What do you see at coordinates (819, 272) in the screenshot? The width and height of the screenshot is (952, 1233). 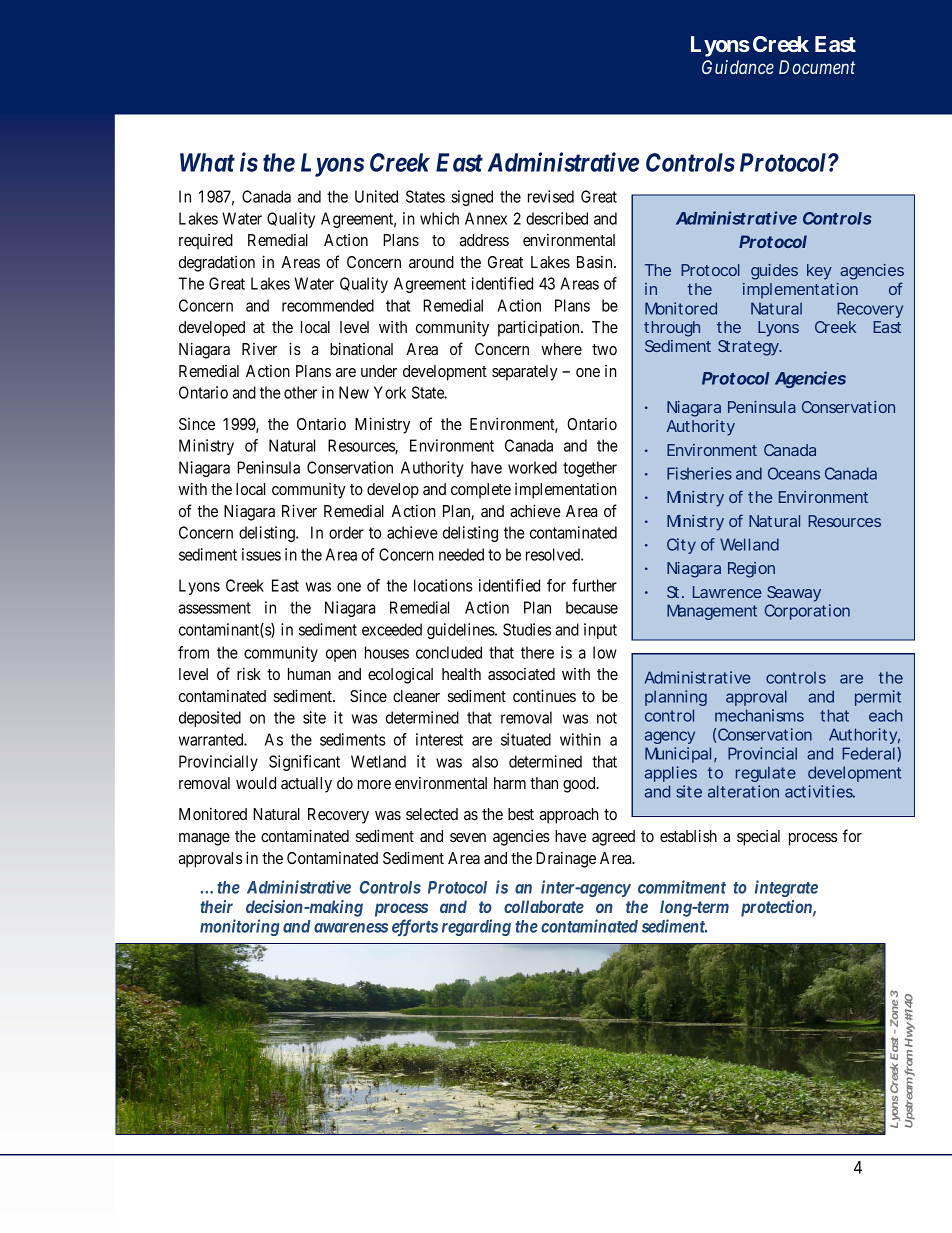 I see `key` at bounding box center [819, 272].
